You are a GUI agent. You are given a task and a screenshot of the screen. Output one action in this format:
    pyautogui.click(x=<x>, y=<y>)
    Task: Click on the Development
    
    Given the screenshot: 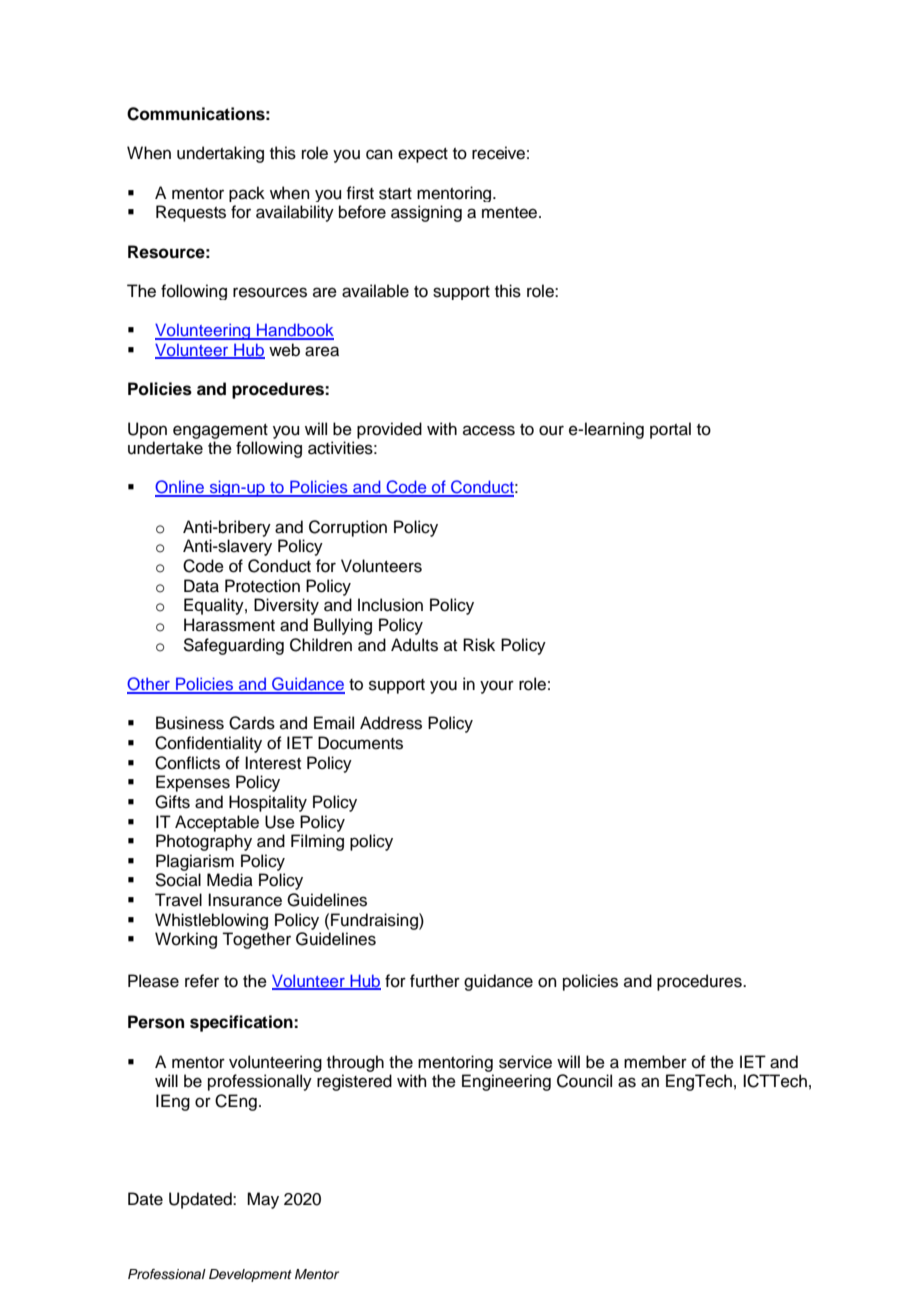 What is the action you would take?
    pyautogui.click(x=250, y=1275)
